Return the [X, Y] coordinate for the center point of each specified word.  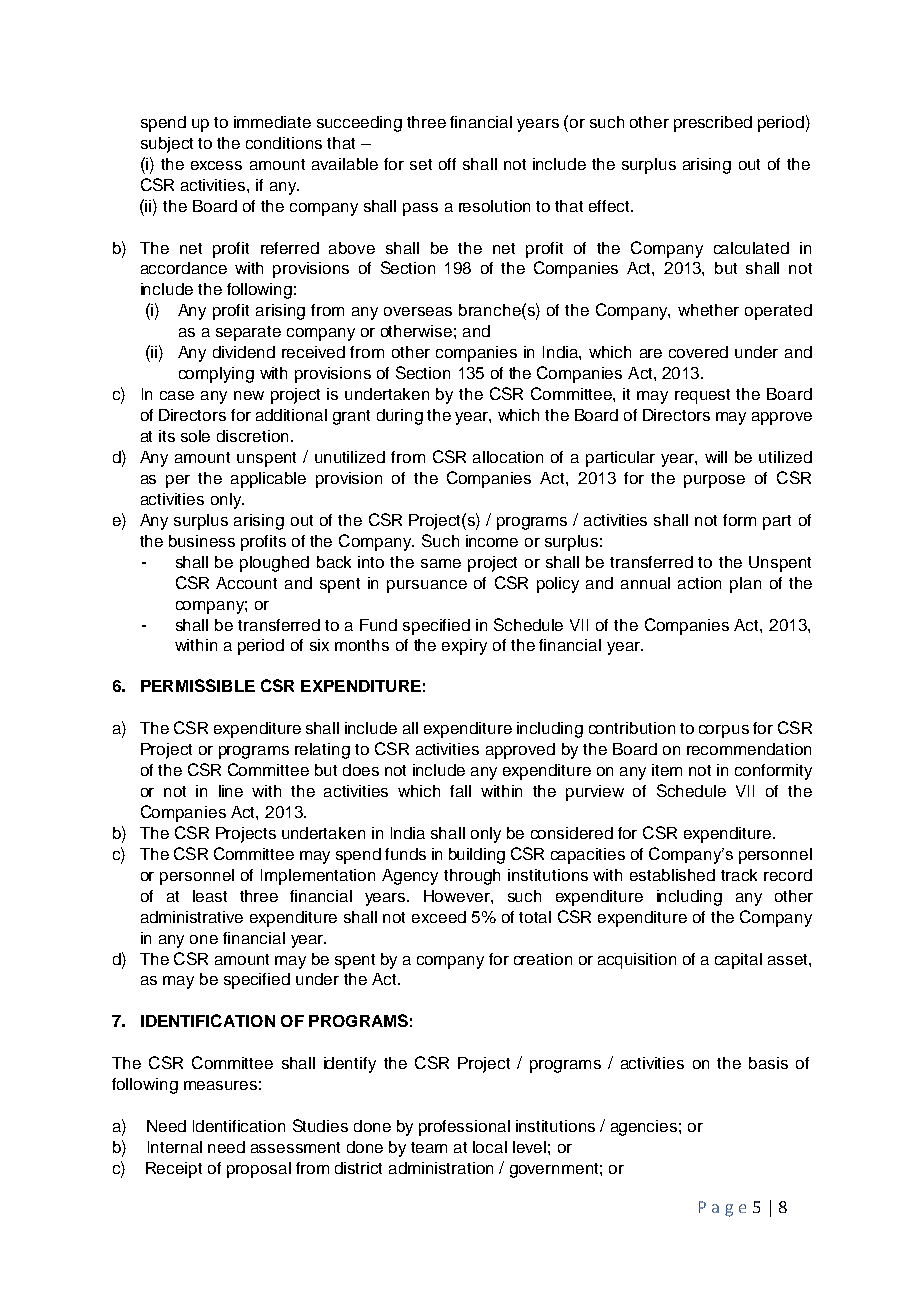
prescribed [713, 124]
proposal [259, 1170]
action [699, 583]
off [447, 164]
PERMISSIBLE [198, 685]
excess [216, 165]
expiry [464, 647]
